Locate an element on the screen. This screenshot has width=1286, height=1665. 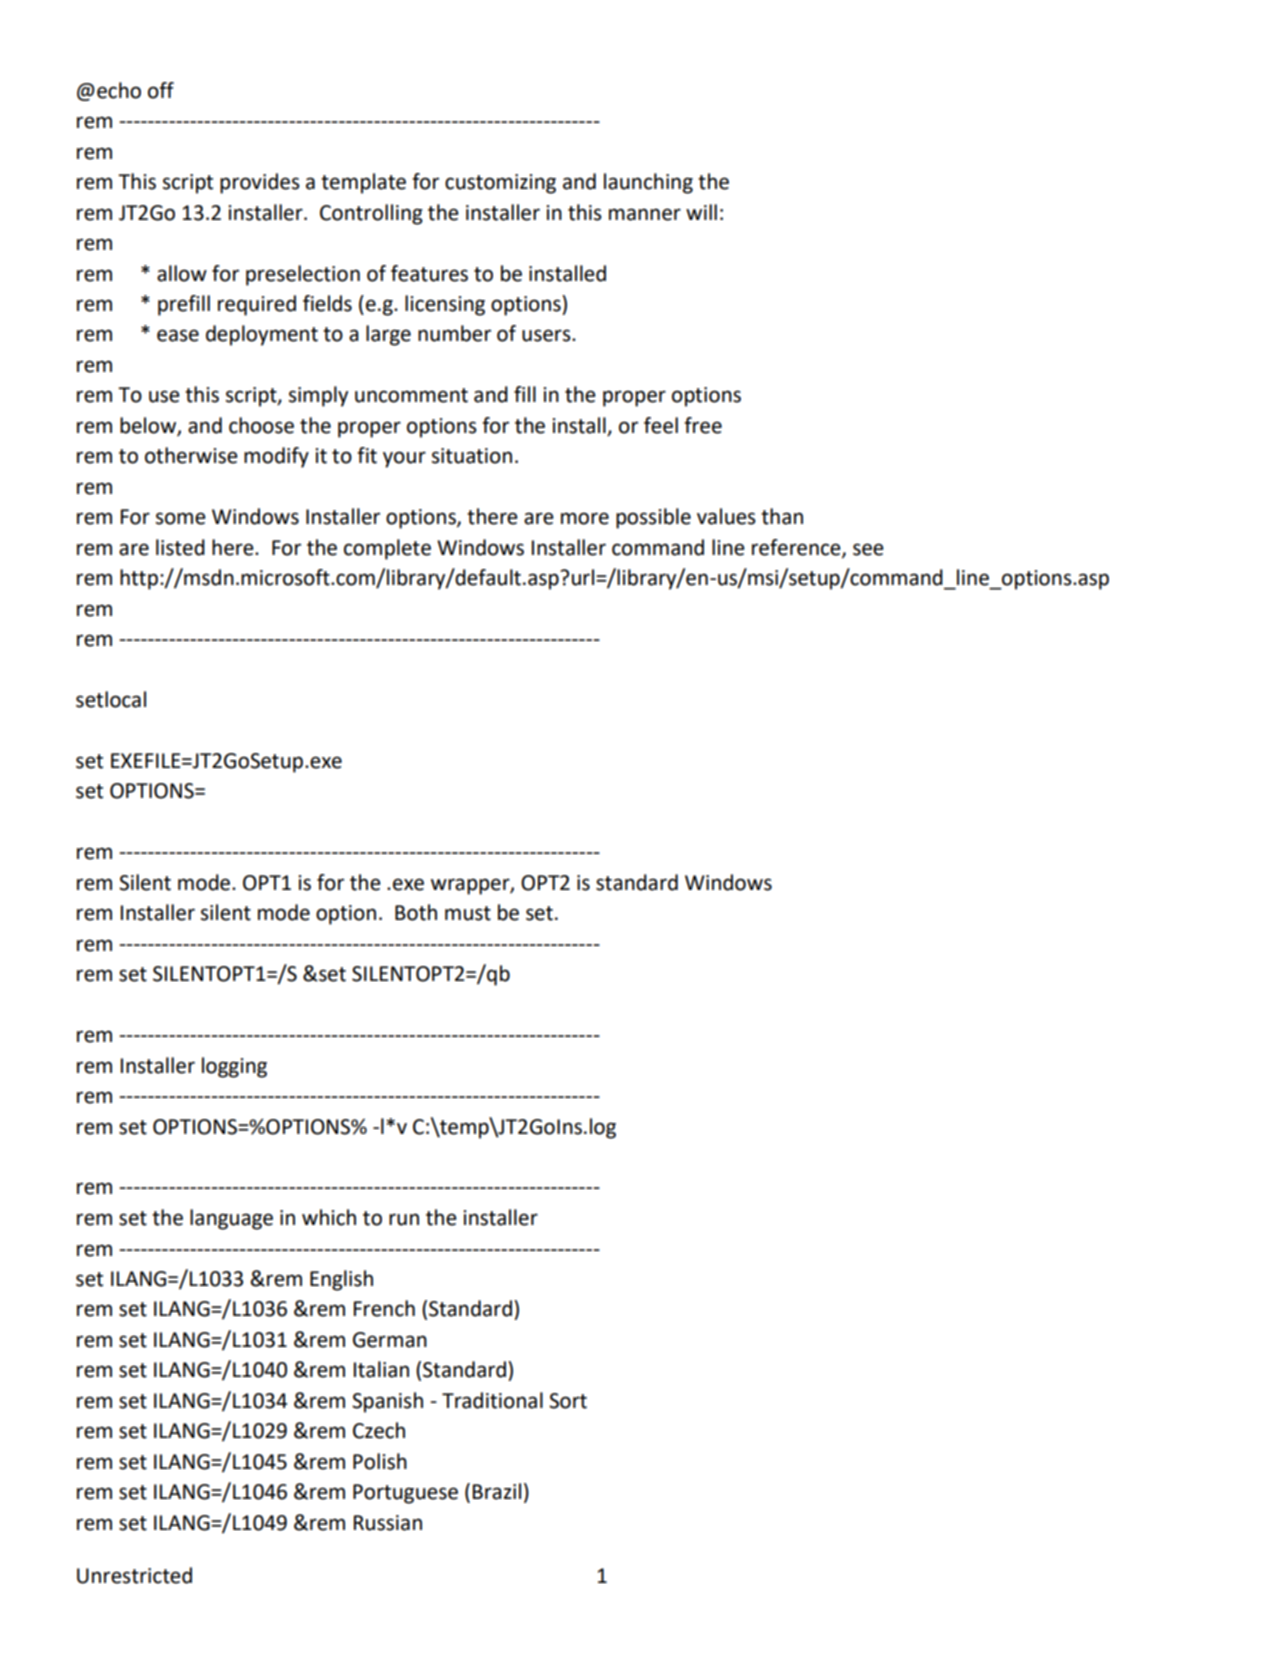
reference is located at coordinates (797, 548).
